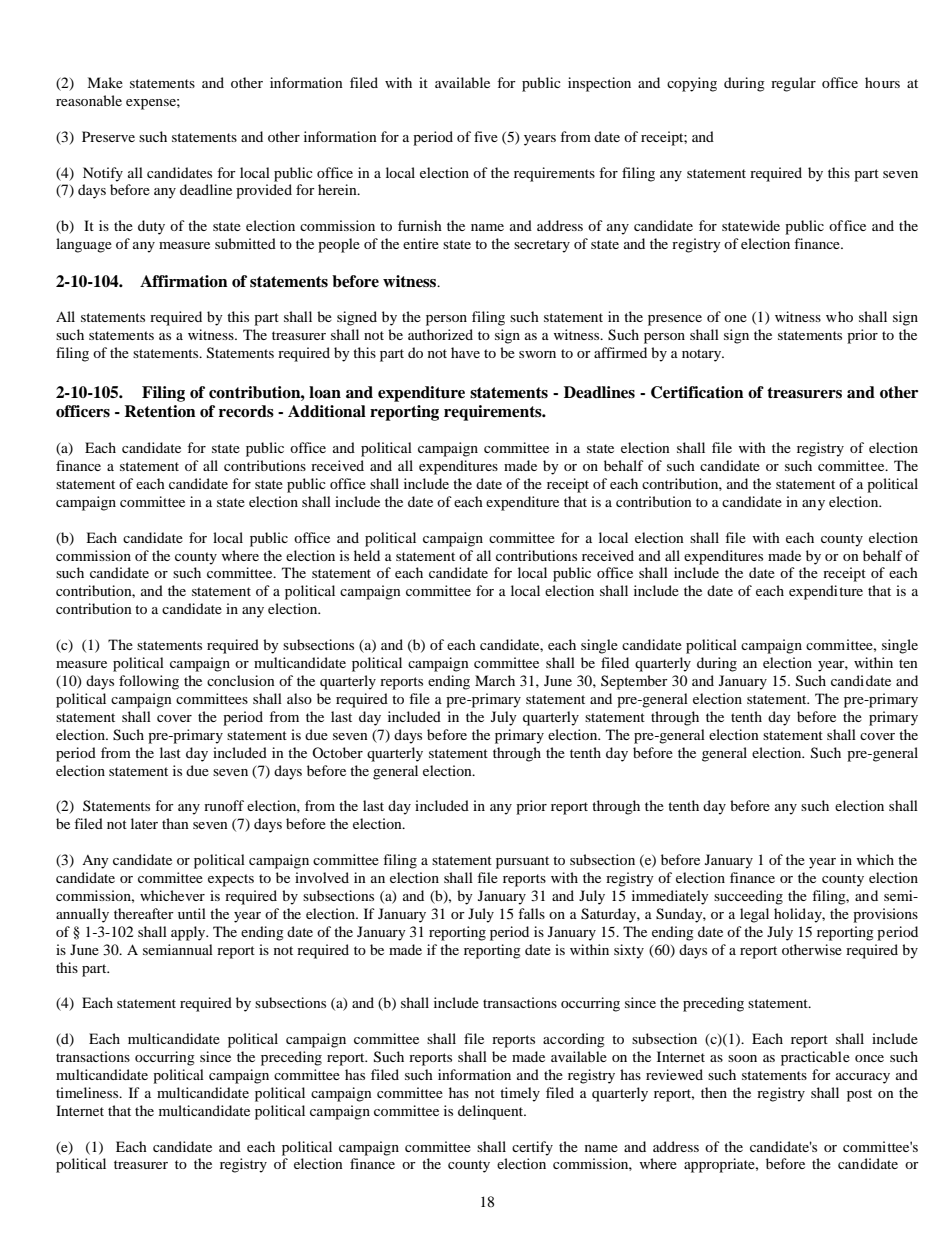 This screenshot has width=952, height=1233. Describe the element at coordinates (149, 682) in the screenshot. I see `following` at that location.
